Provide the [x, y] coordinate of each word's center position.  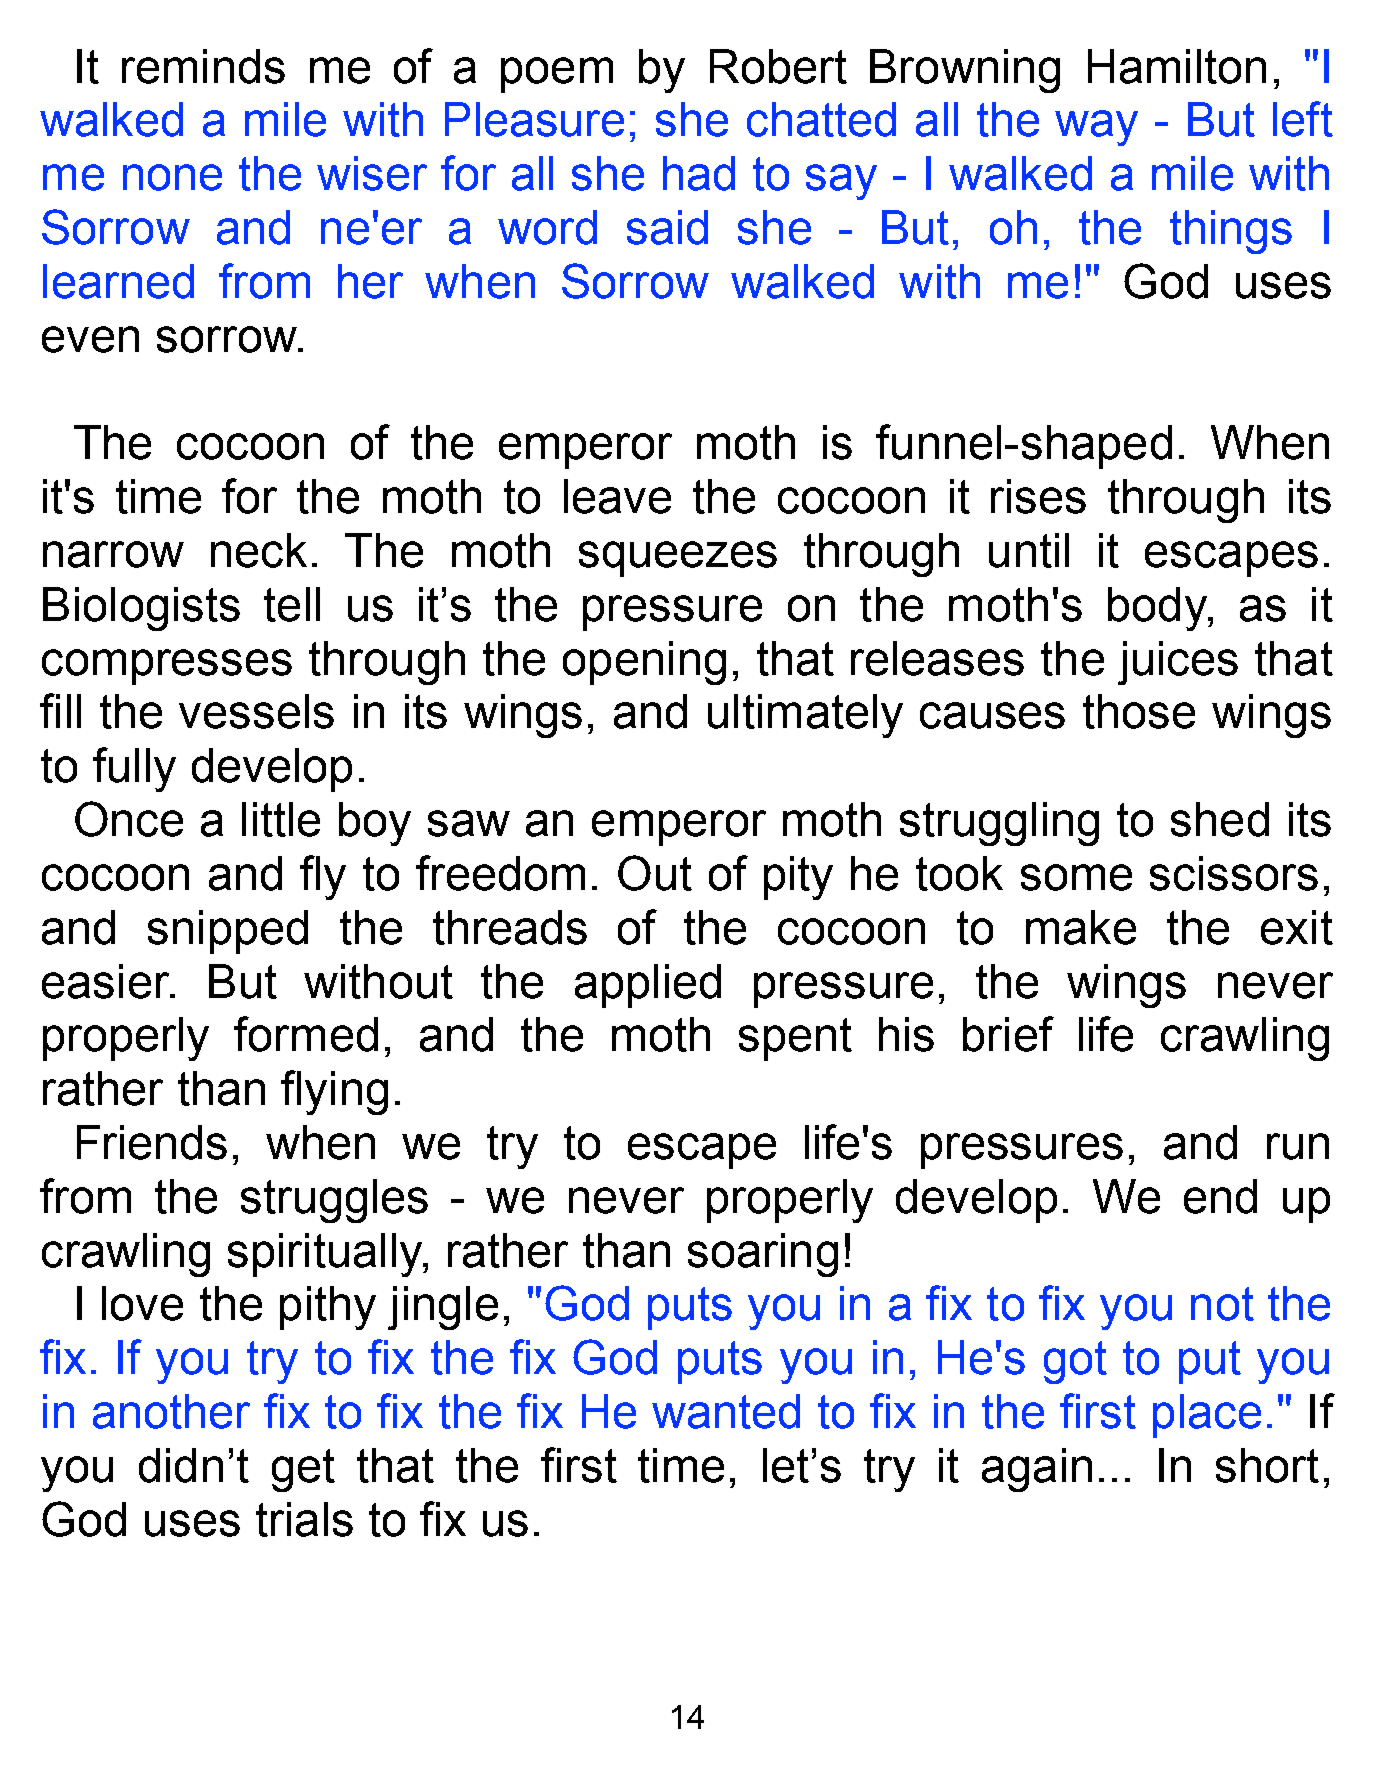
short [1267, 1465]
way [1096, 128]
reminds [203, 66]
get [303, 1470]
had [699, 173]
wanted [726, 1411]
